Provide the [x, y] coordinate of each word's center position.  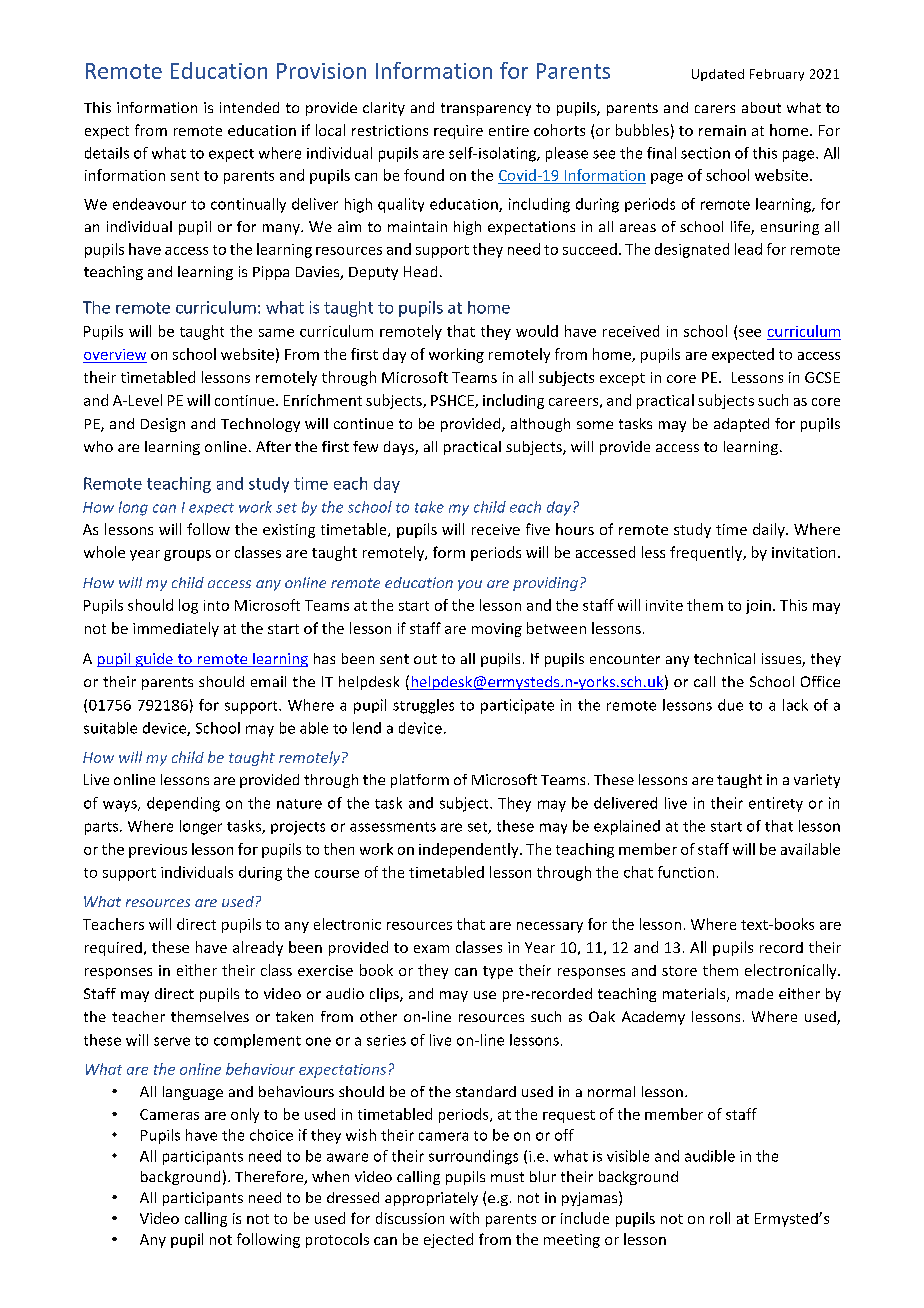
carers [715, 109]
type [498, 972]
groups [187, 555]
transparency [486, 109]
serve [172, 1041]
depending [183, 804]
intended [249, 107]
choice [271, 1135]
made [754, 993]
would [537, 331]
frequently [707, 553]
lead [748, 249]
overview [115, 354]
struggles [423, 706]
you [470, 585]
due [730, 705]
